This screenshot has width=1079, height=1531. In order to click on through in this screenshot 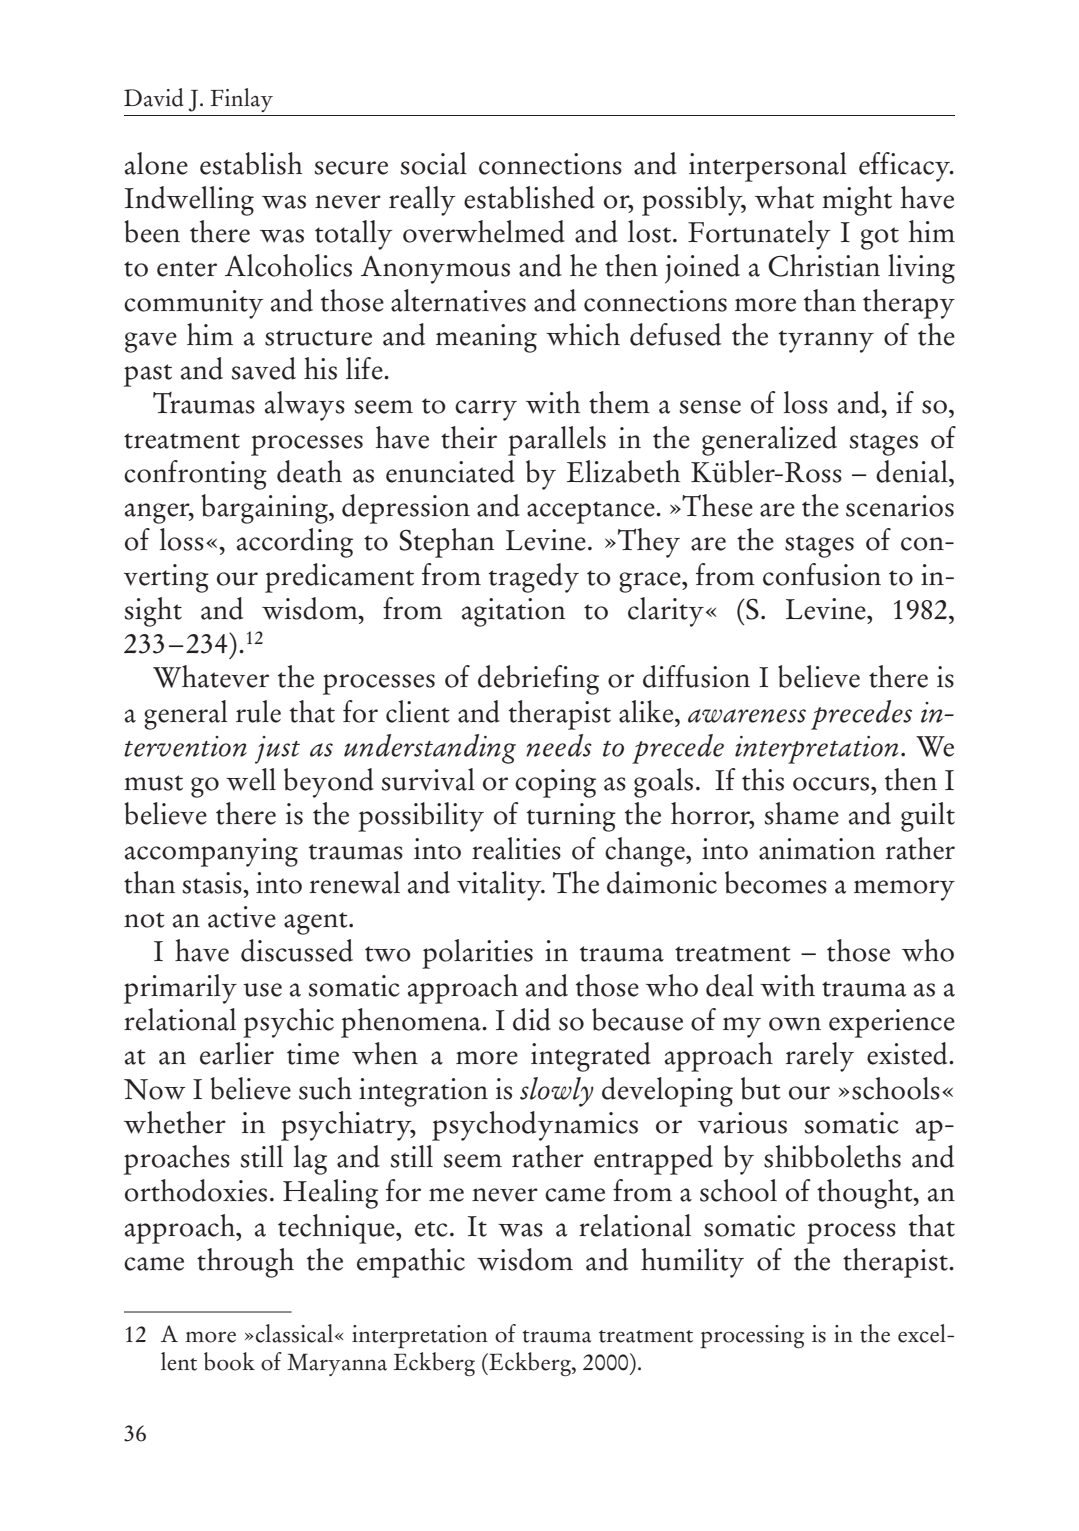, I will do `click(245, 1263)`.
